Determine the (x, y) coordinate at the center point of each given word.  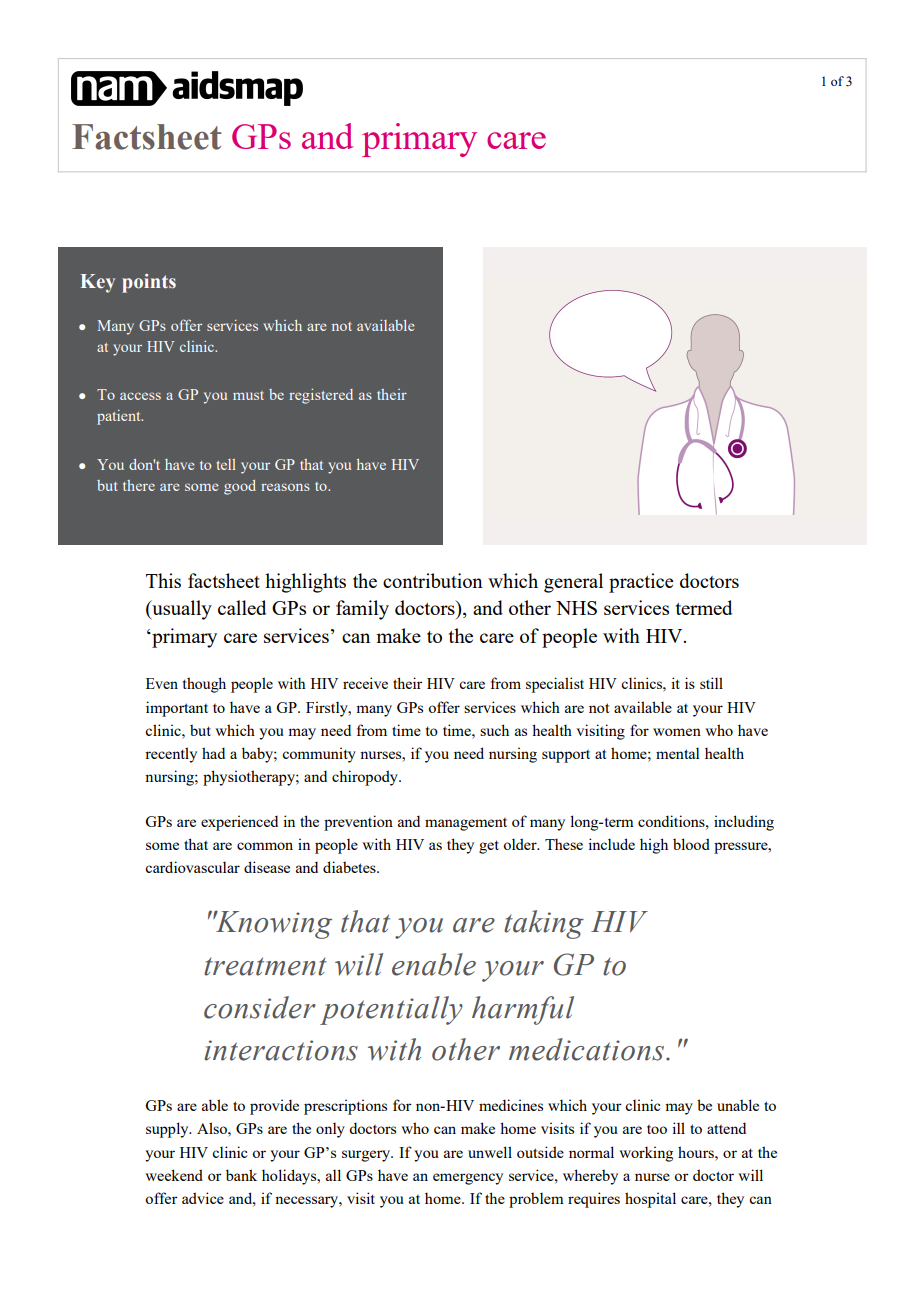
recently (171, 755)
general (573, 583)
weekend (174, 1175)
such (494, 730)
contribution (433, 580)
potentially (391, 1010)
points (149, 283)
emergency (468, 1179)
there (139, 485)
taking (544, 924)
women (677, 732)
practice (641, 583)
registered (321, 396)
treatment (265, 966)
